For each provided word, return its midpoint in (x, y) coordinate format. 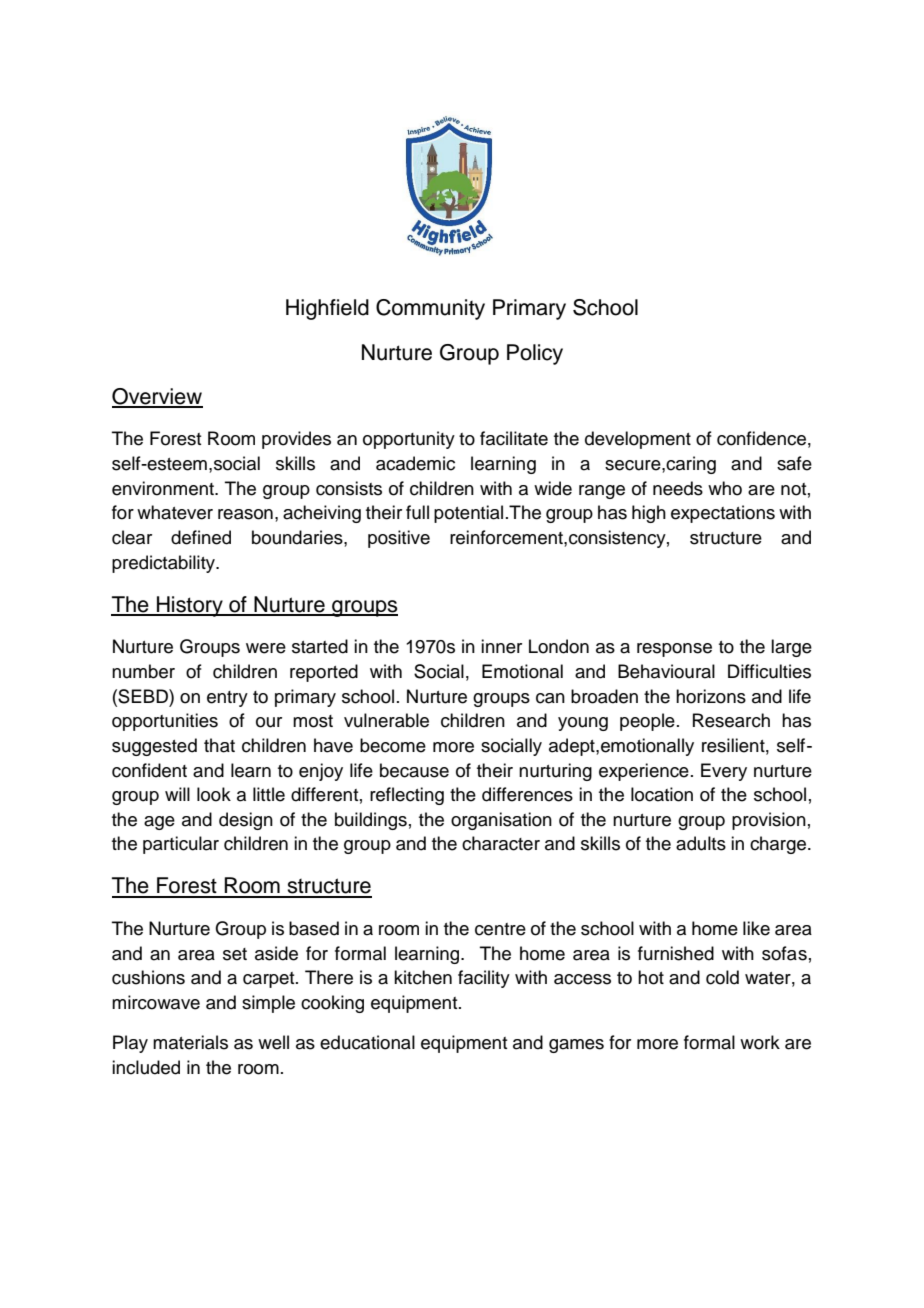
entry (227, 699)
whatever (175, 512)
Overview (157, 397)
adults (701, 843)
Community (430, 309)
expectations (723, 514)
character (501, 843)
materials (190, 1042)
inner (501, 646)
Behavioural (666, 671)
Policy (535, 354)
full (417, 512)
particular (181, 845)
